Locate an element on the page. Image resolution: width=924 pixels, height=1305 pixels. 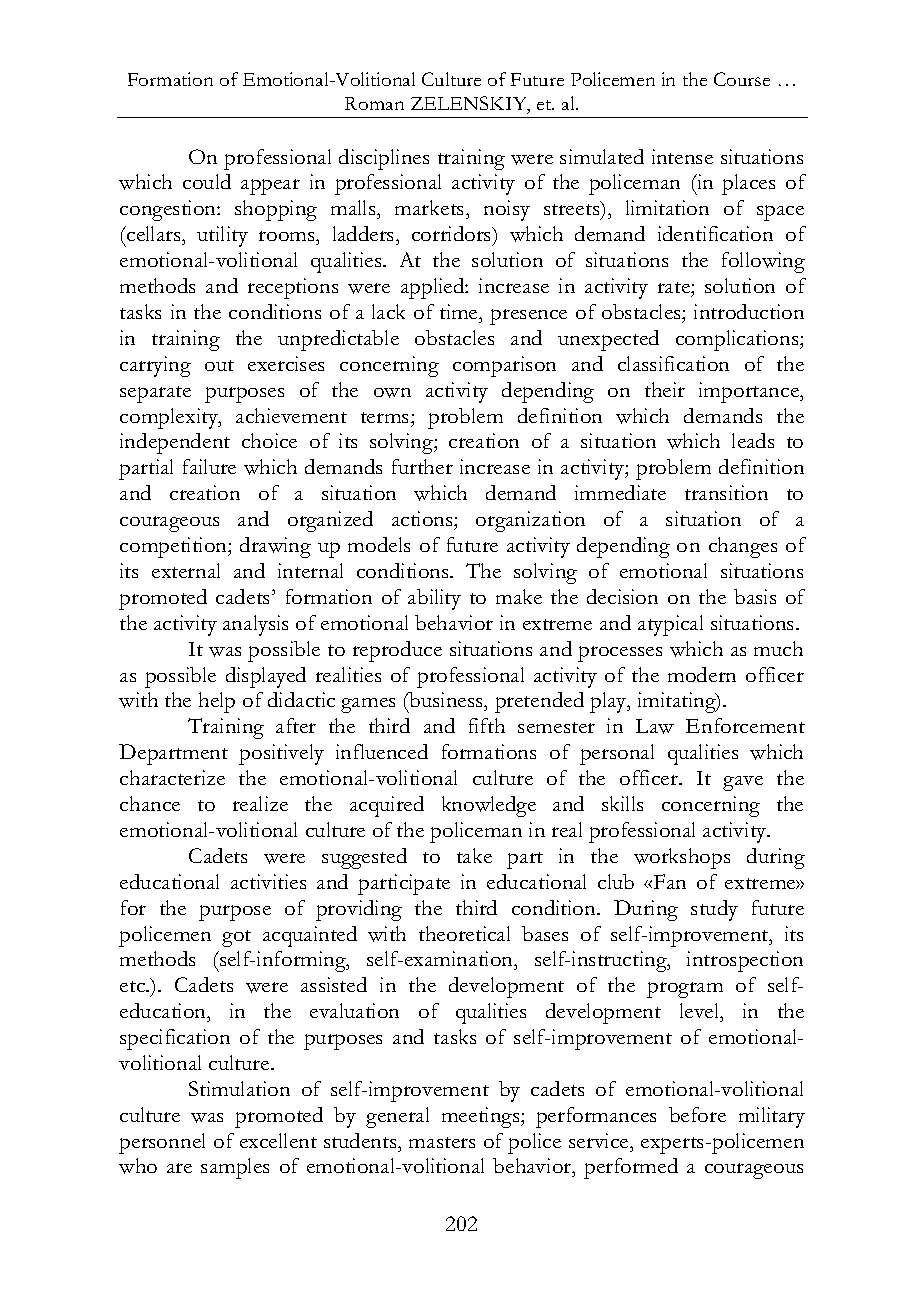
Course is located at coordinates (742, 79).
